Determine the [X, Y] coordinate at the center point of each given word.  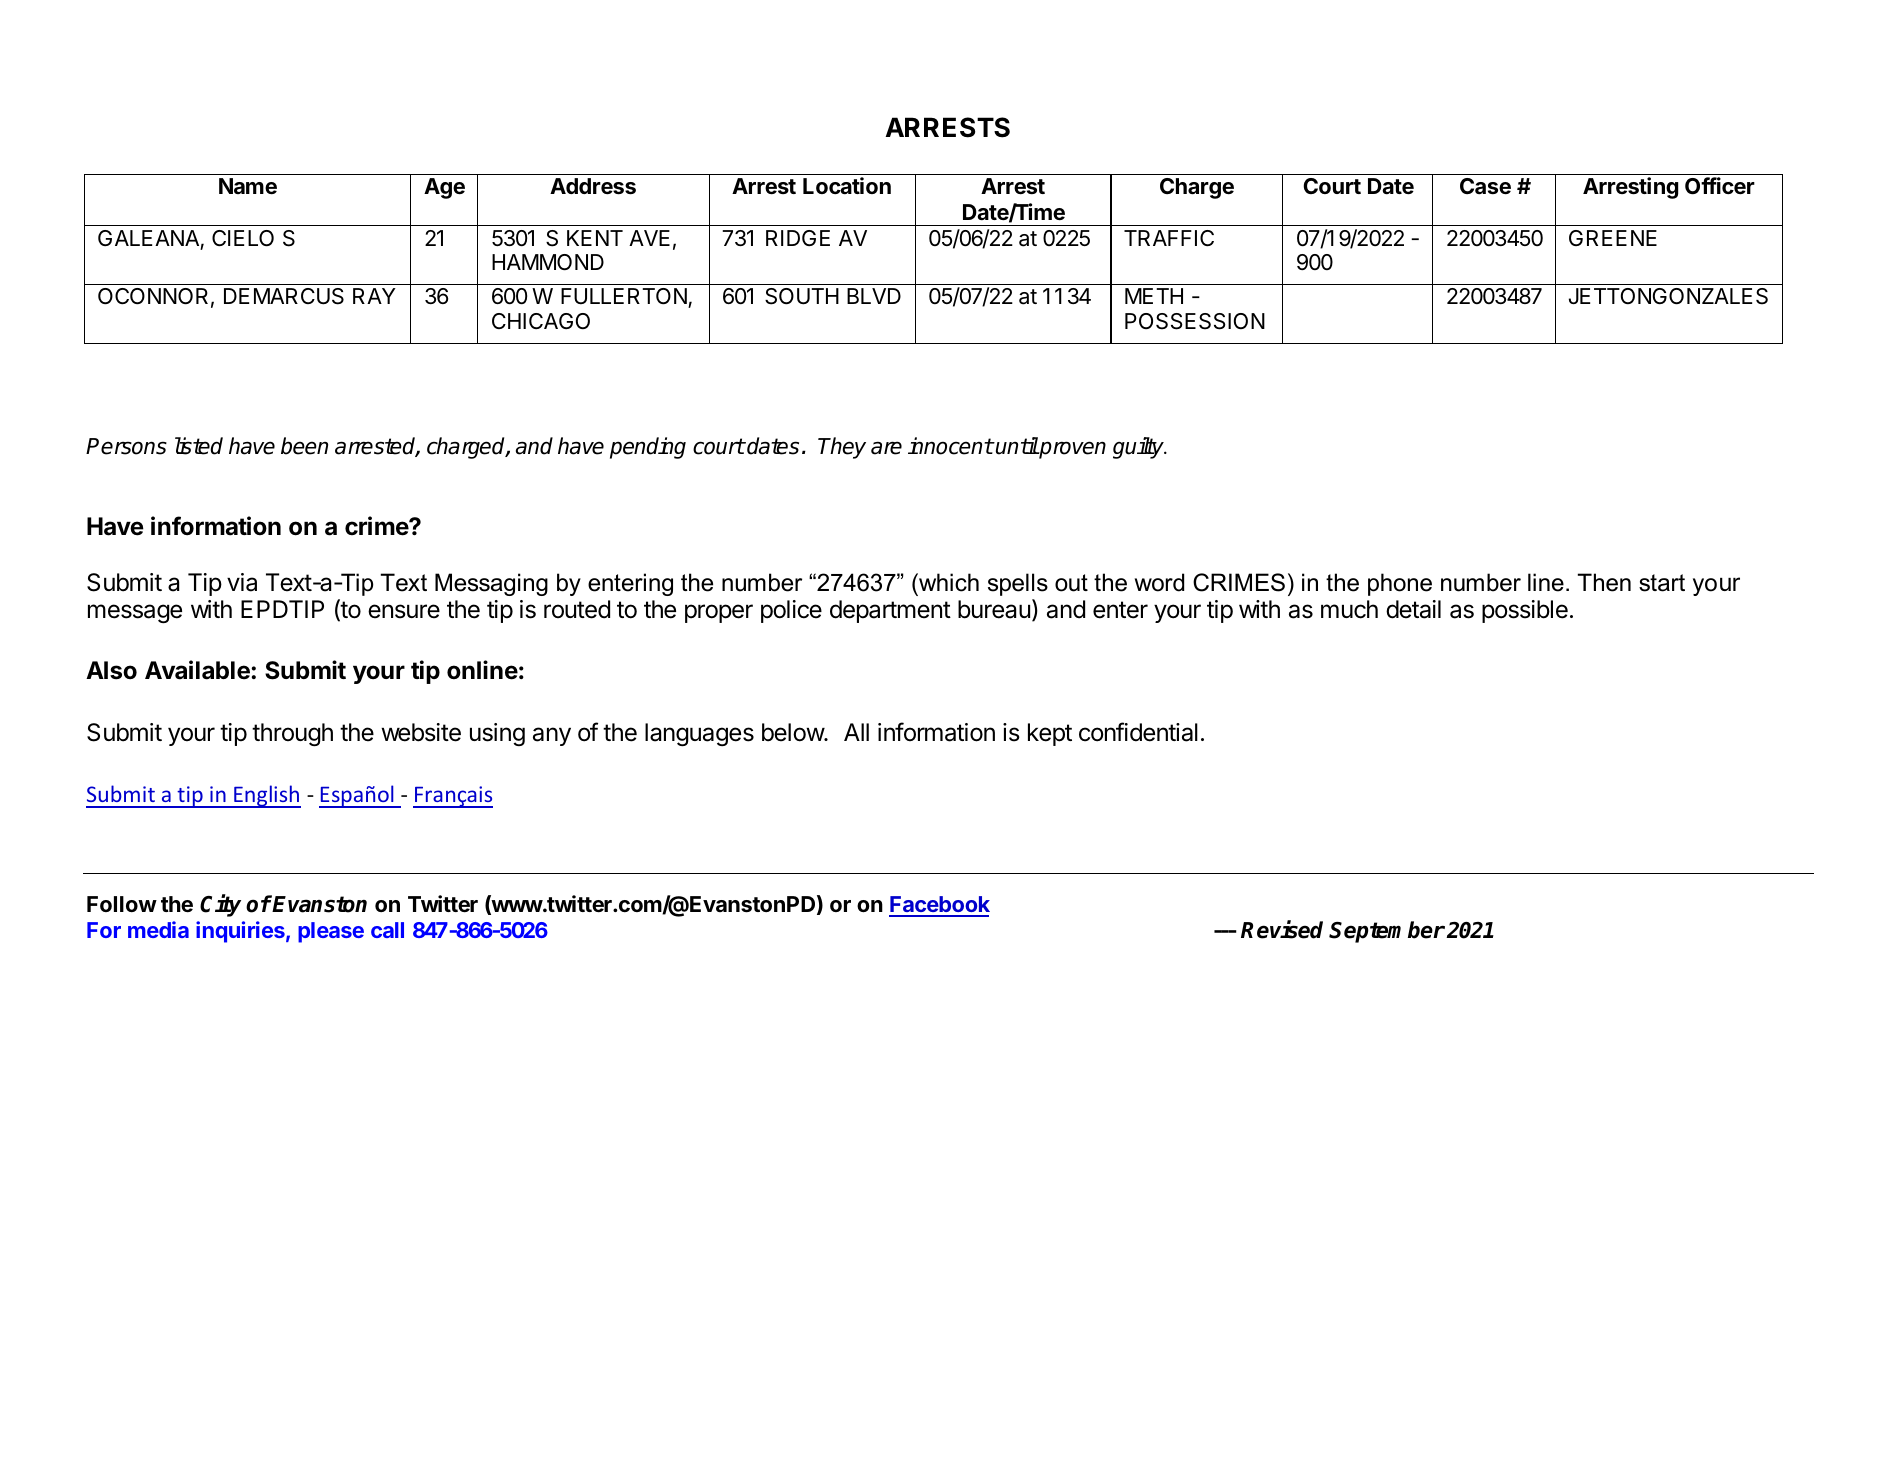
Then [1604, 582]
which [948, 582]
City [220, 905]
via [242, 582]
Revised [1282, 929]
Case [1485, 186]
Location [847, 186]
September [1387, 932]
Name [248, 186]
